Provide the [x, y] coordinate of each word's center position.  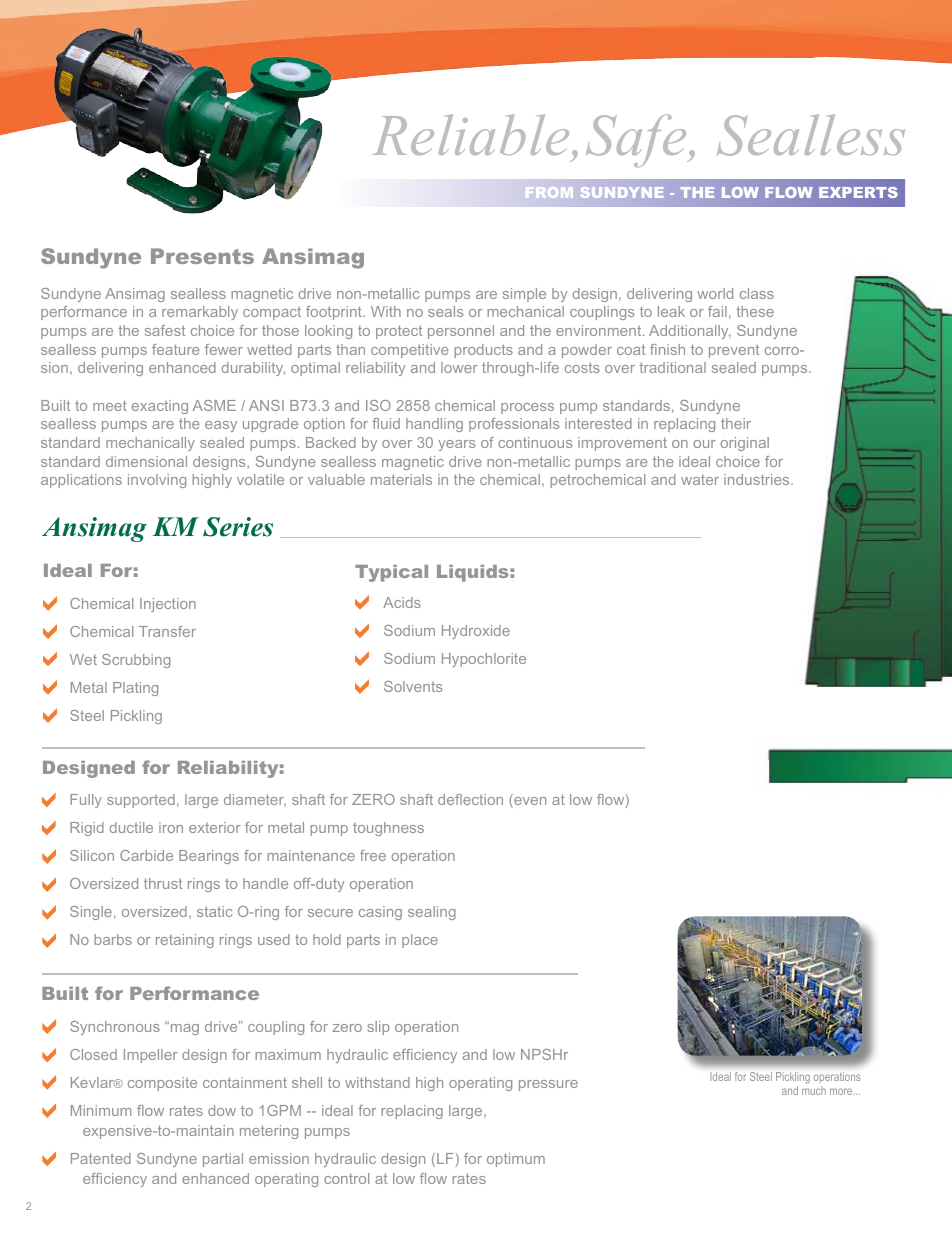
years [456, 445]
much [814, 1090]
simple [524, 295]
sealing [432, 913]
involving [157, 481]
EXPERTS [858, 192]
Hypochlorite [484, 660]
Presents [202, 256]
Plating [135, 689]
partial [223, 1160]
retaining [185, 941]
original [745, 444]
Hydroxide [476, 632]
